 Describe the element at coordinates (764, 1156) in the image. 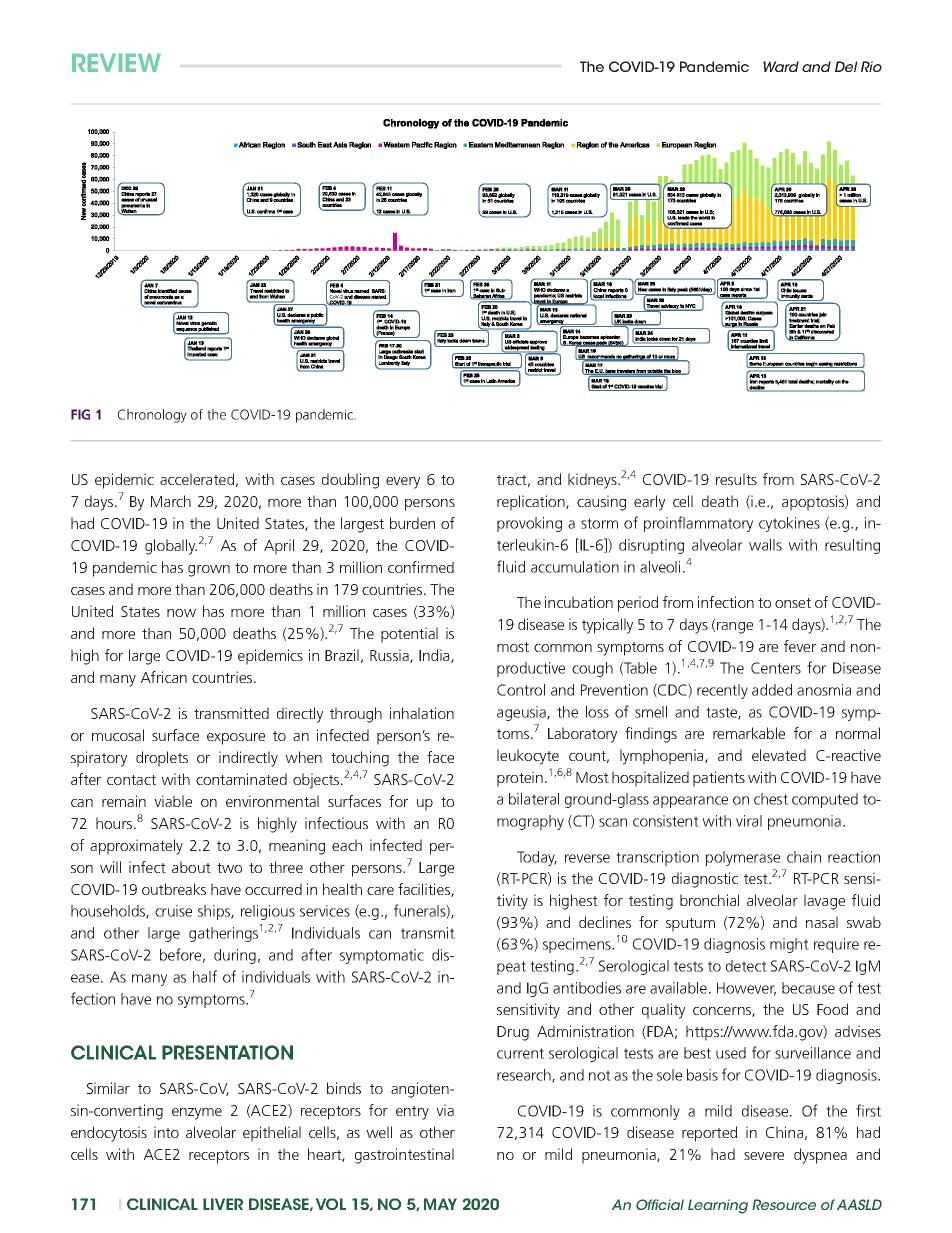

I see `severe` at that location.
